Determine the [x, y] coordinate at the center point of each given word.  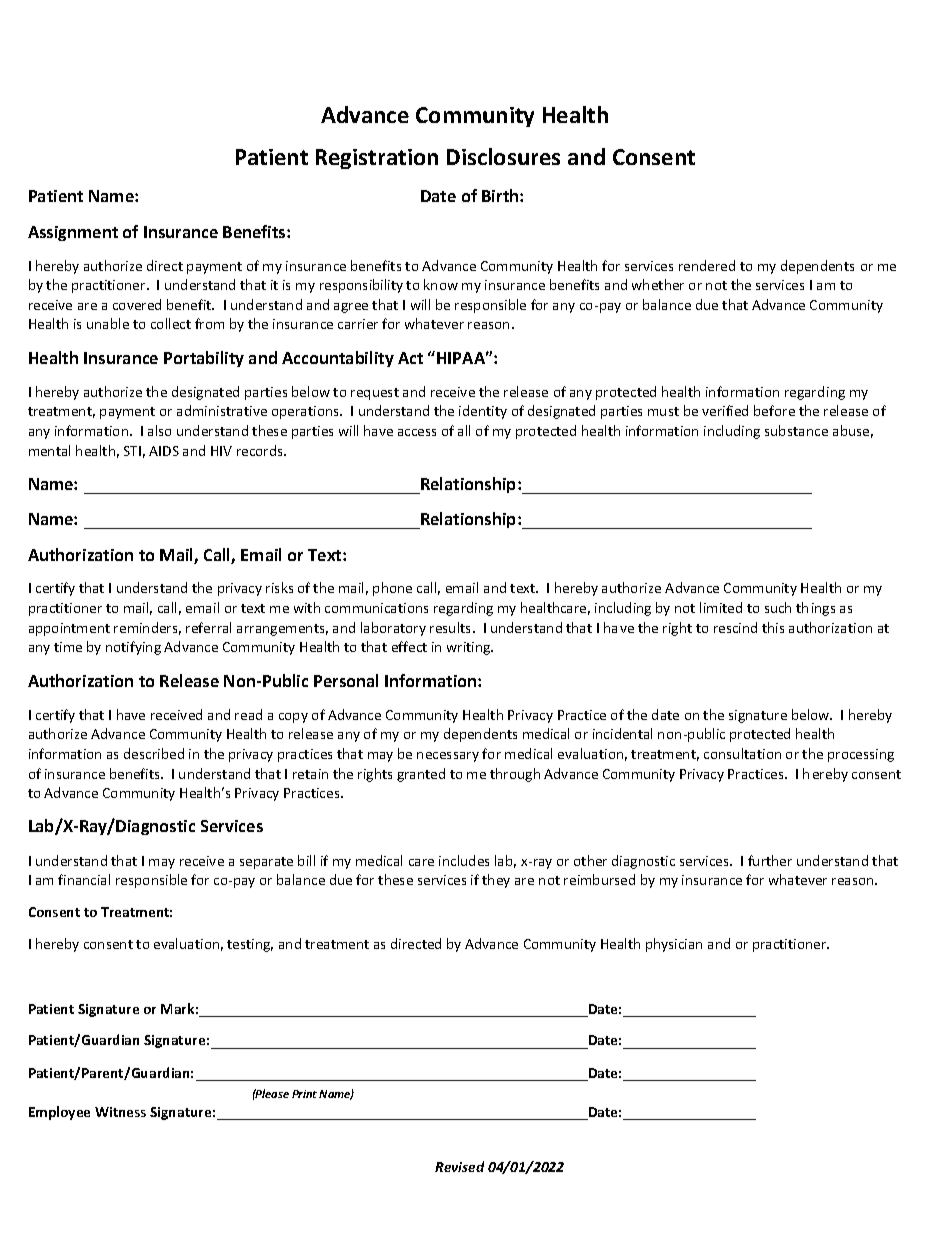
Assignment [73, 233]
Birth [501, 195]
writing [470, 648]
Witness [120, 1112]
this [773, 627]
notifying [133, 648]
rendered [707, 265]
